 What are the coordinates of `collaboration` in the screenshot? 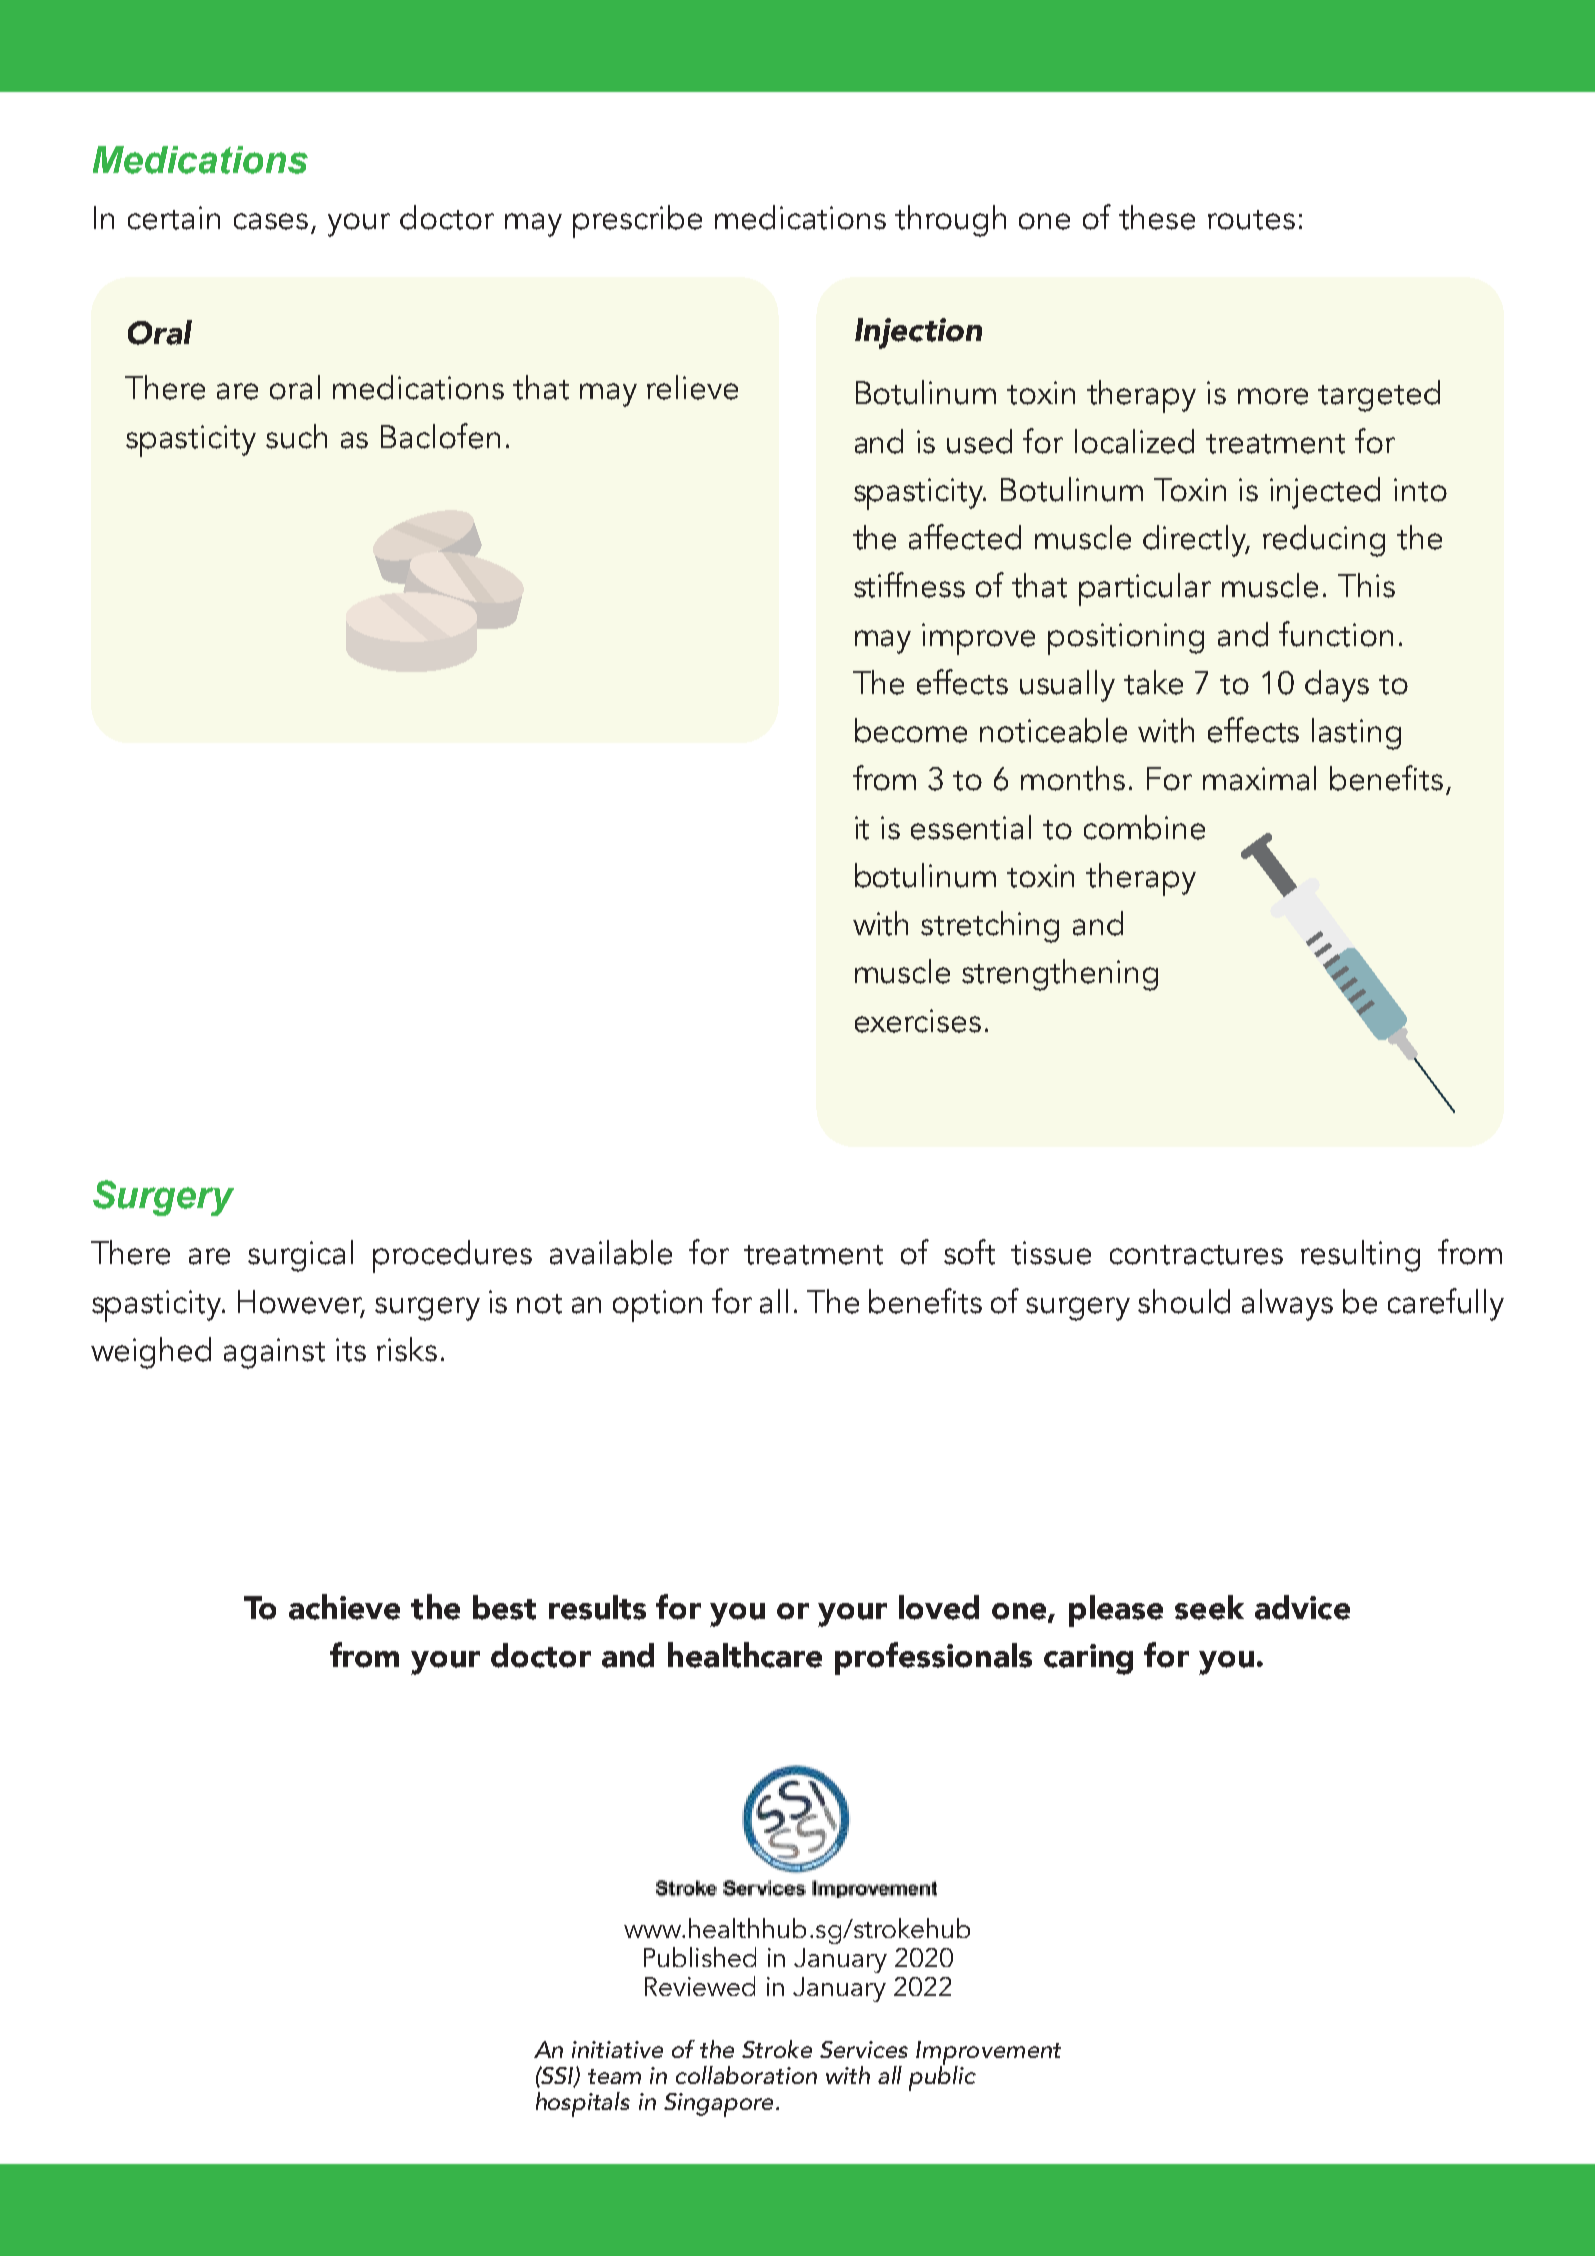 It's located at (746, 2075).
